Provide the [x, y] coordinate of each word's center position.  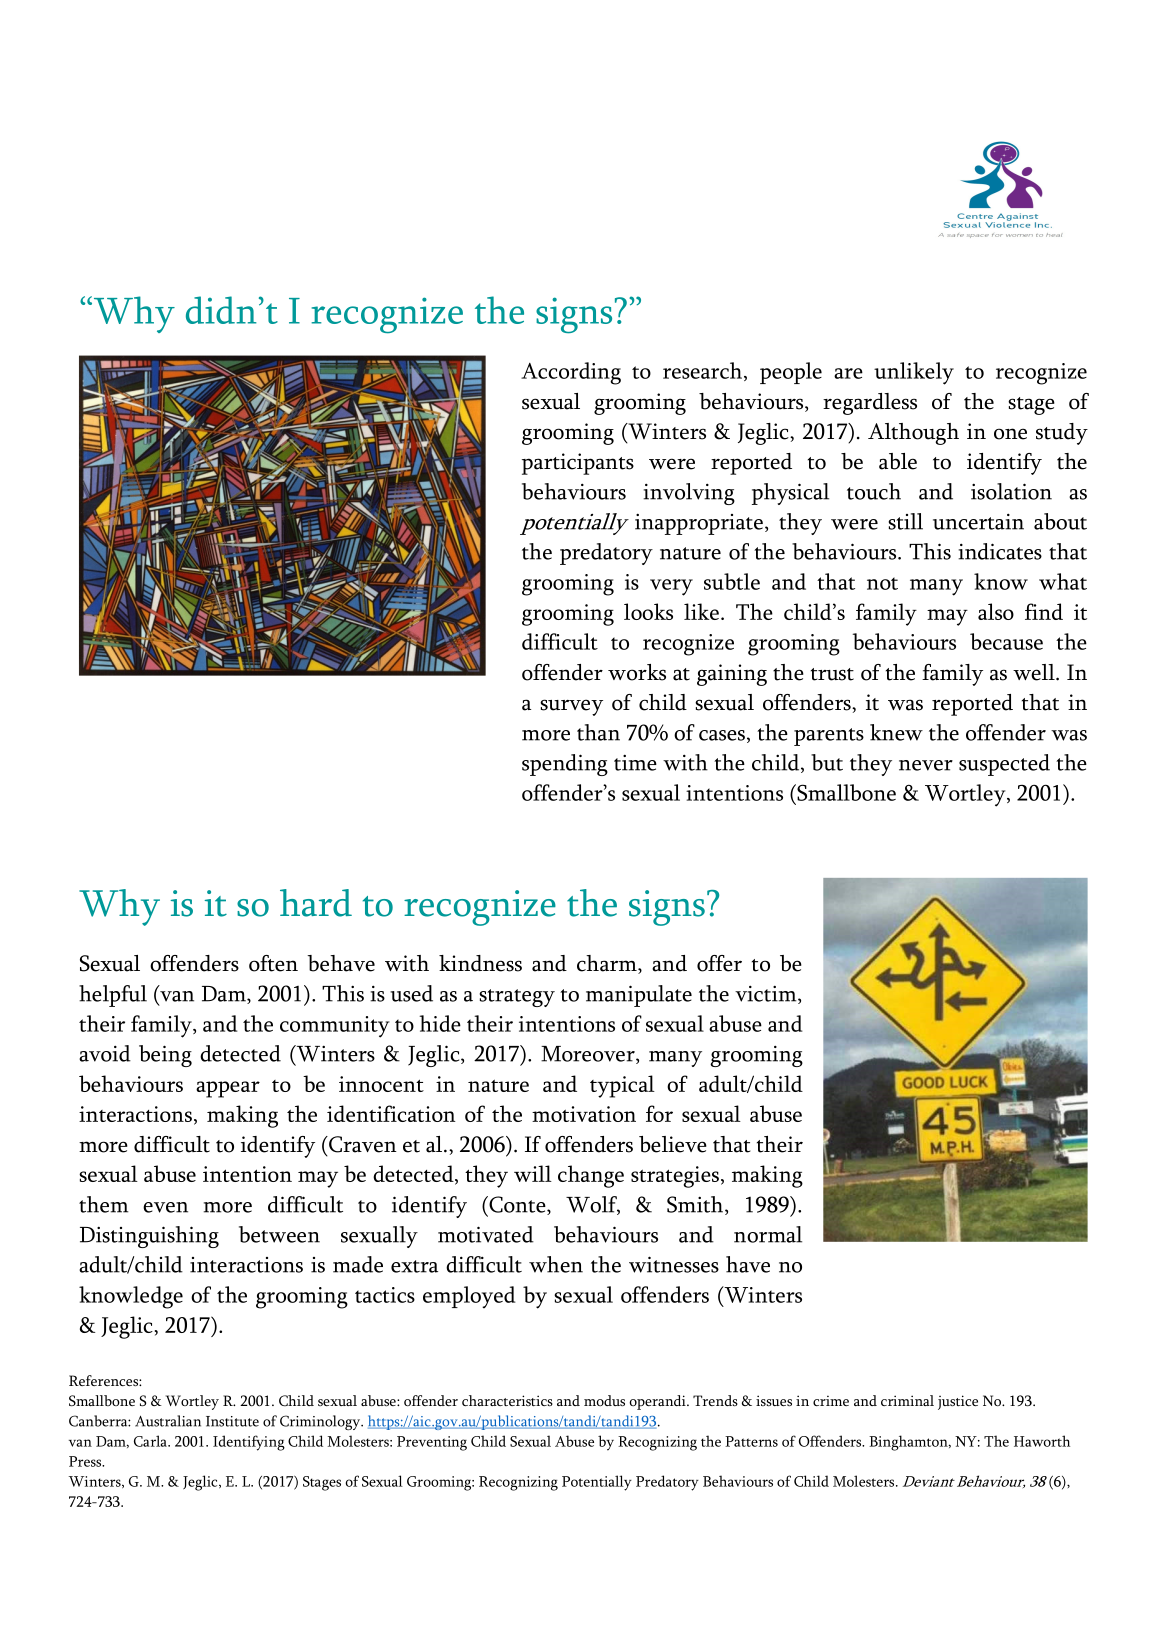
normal [768, 1234]
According [571, 373]
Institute [232, 1421]
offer [719, 963]
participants [578, 464]
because [1006, 641]
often [273, 963]
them [104, 1204]
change [591, 1176]
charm [608, 964]
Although [913, 434]
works [637, 672]
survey [571, 707]
